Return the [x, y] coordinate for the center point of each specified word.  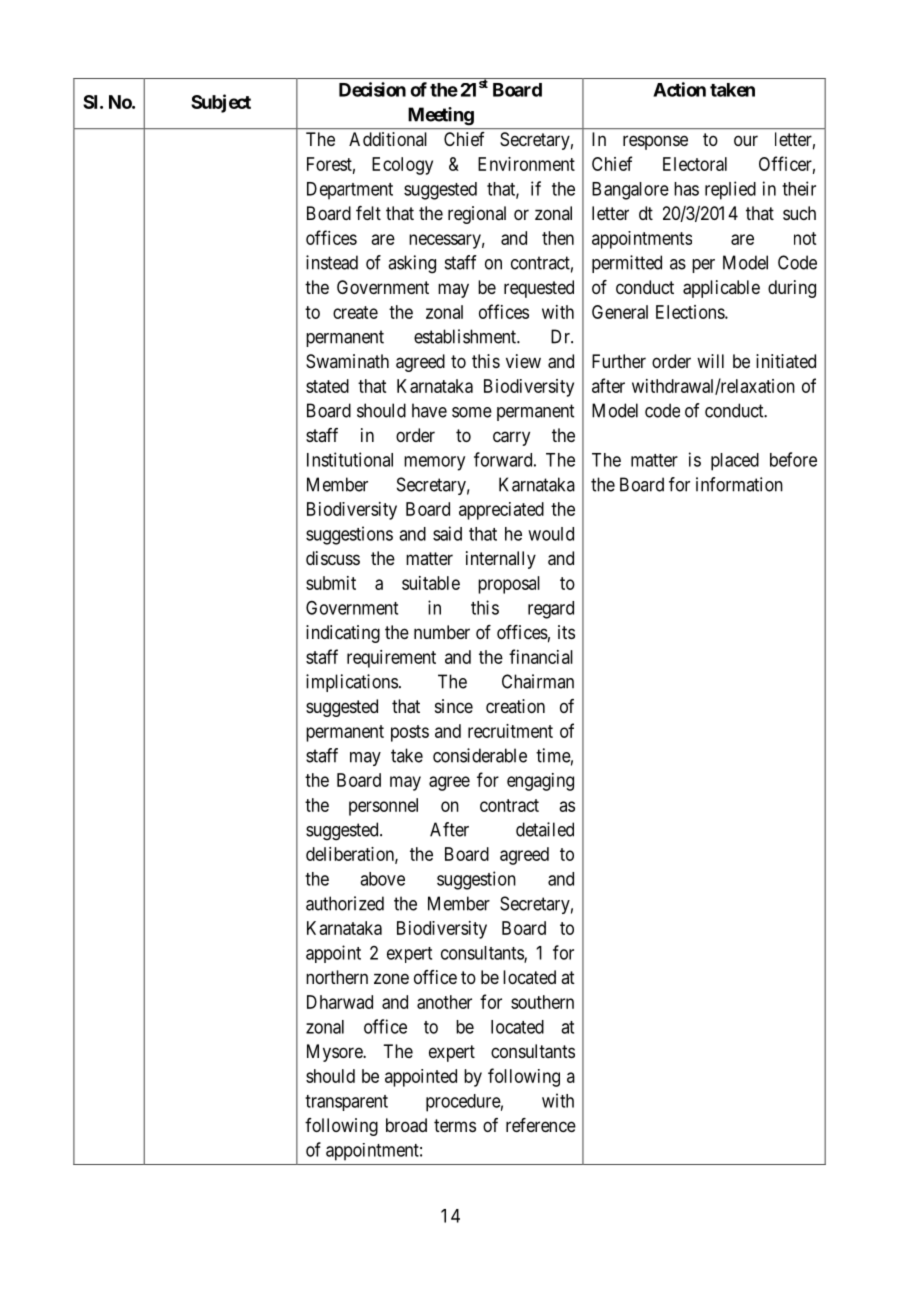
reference [541, 1125]
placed [735, 462]
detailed [545, 829]
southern [542, 1002]
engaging [540, 782]
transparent [346, 1103]
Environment [526, 164]
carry [511, 438]
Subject [221, 103]
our [746, 140]
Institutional [350, 459]
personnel [383, 807]
